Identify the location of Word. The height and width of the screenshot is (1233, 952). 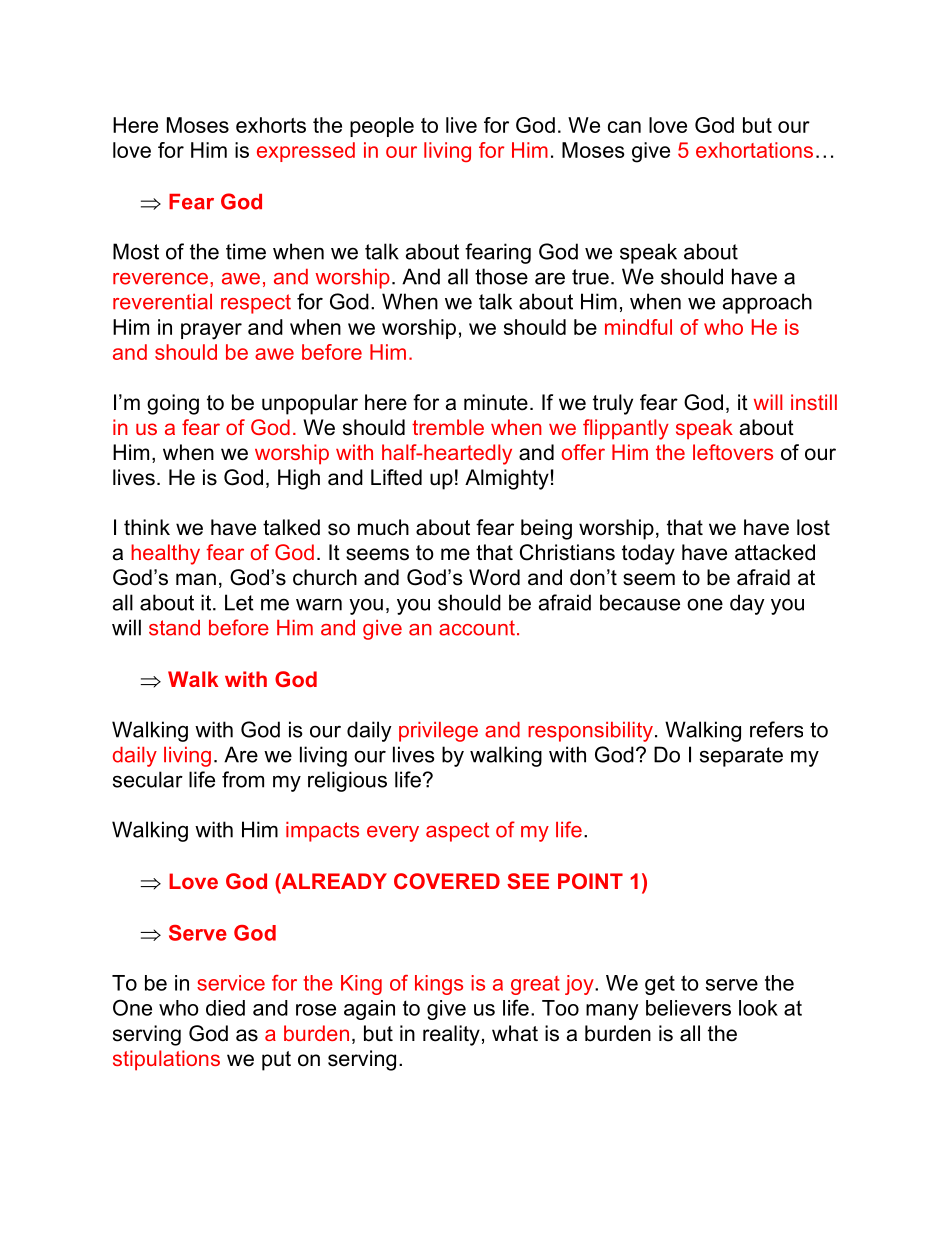
(494, 577).
